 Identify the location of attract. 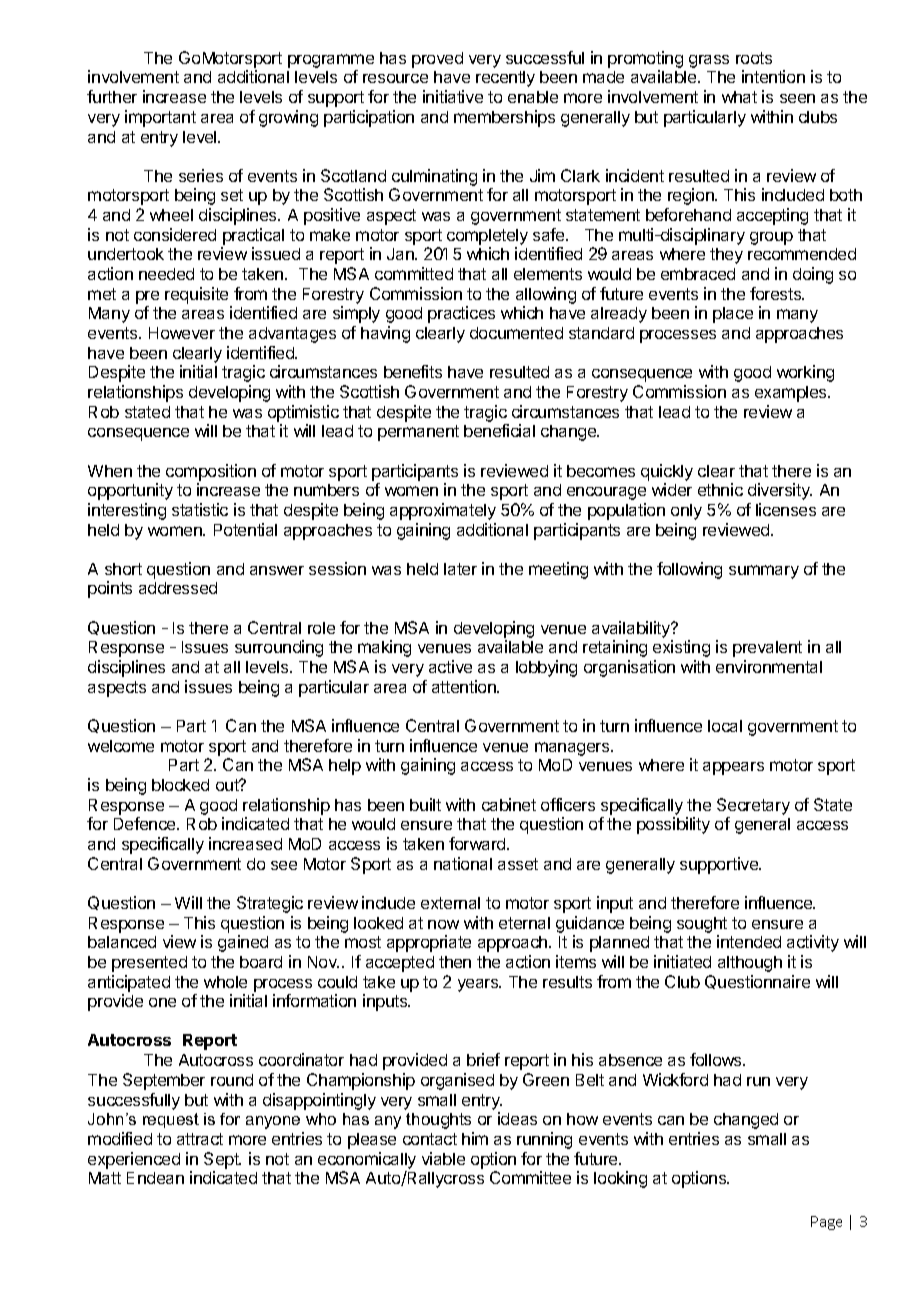
(200, 1139).
